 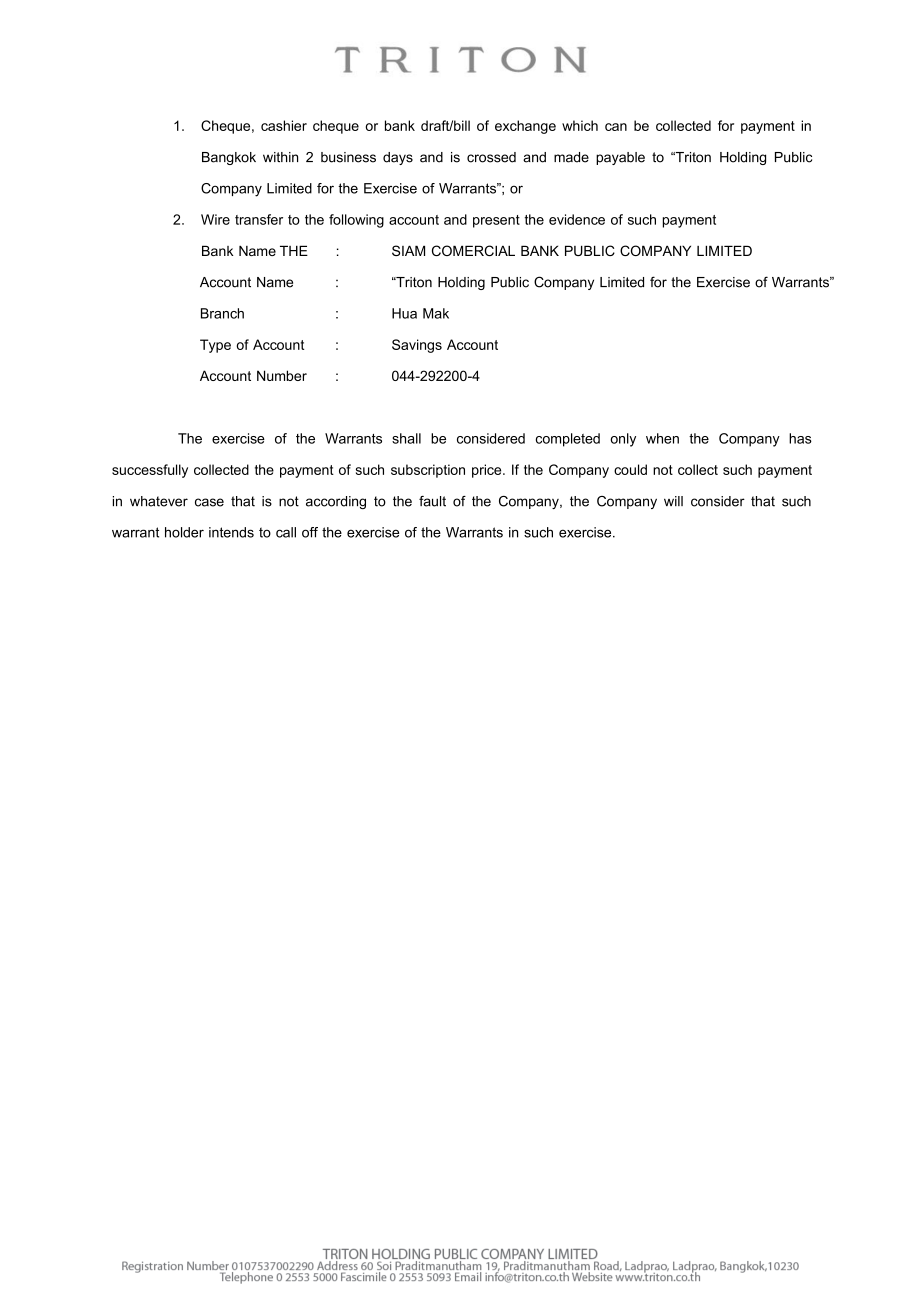 I want to click on Savings, so click(x=417, y=346).
